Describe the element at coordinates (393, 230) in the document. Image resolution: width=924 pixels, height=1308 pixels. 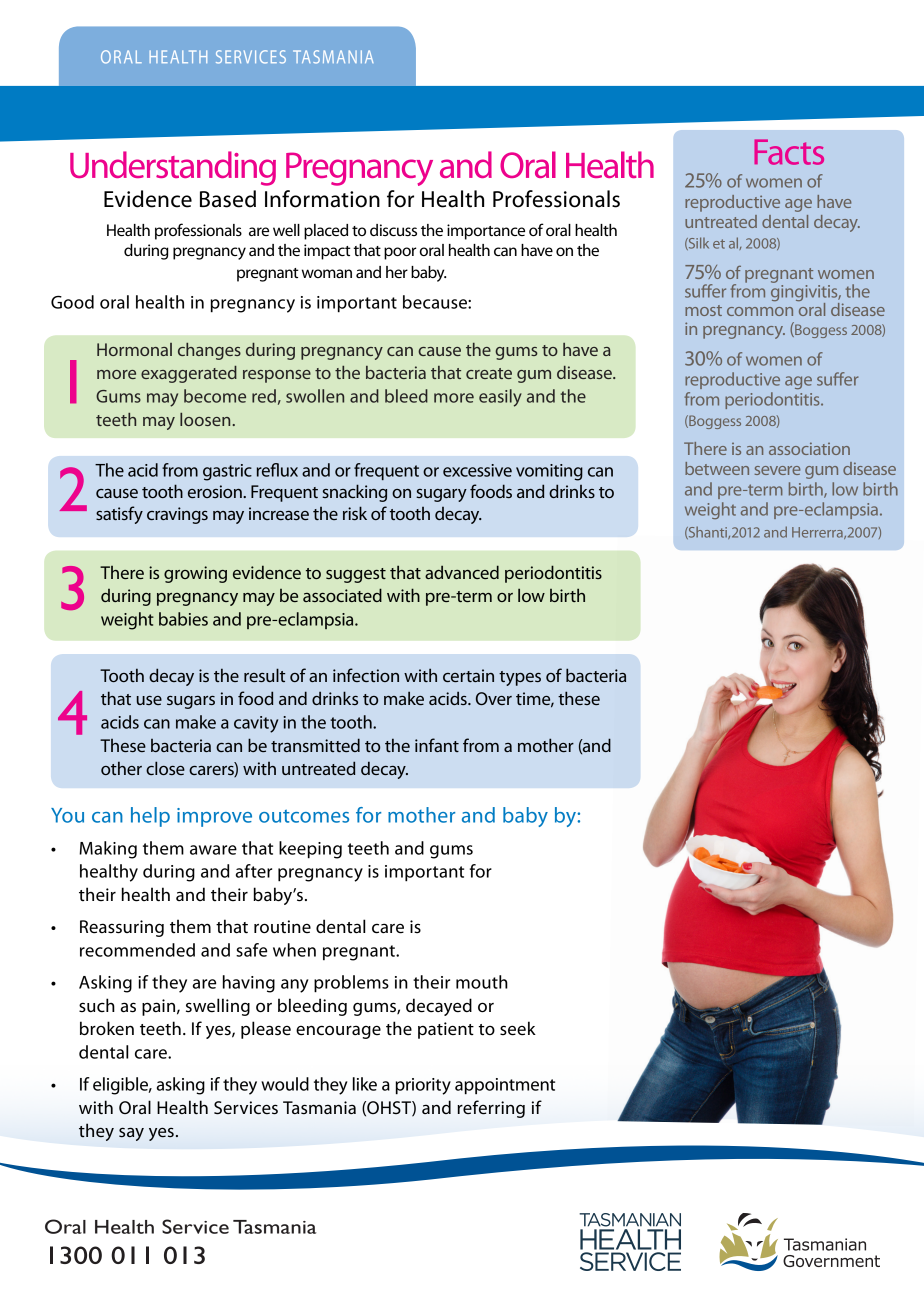
I see `discuss` at that location.
